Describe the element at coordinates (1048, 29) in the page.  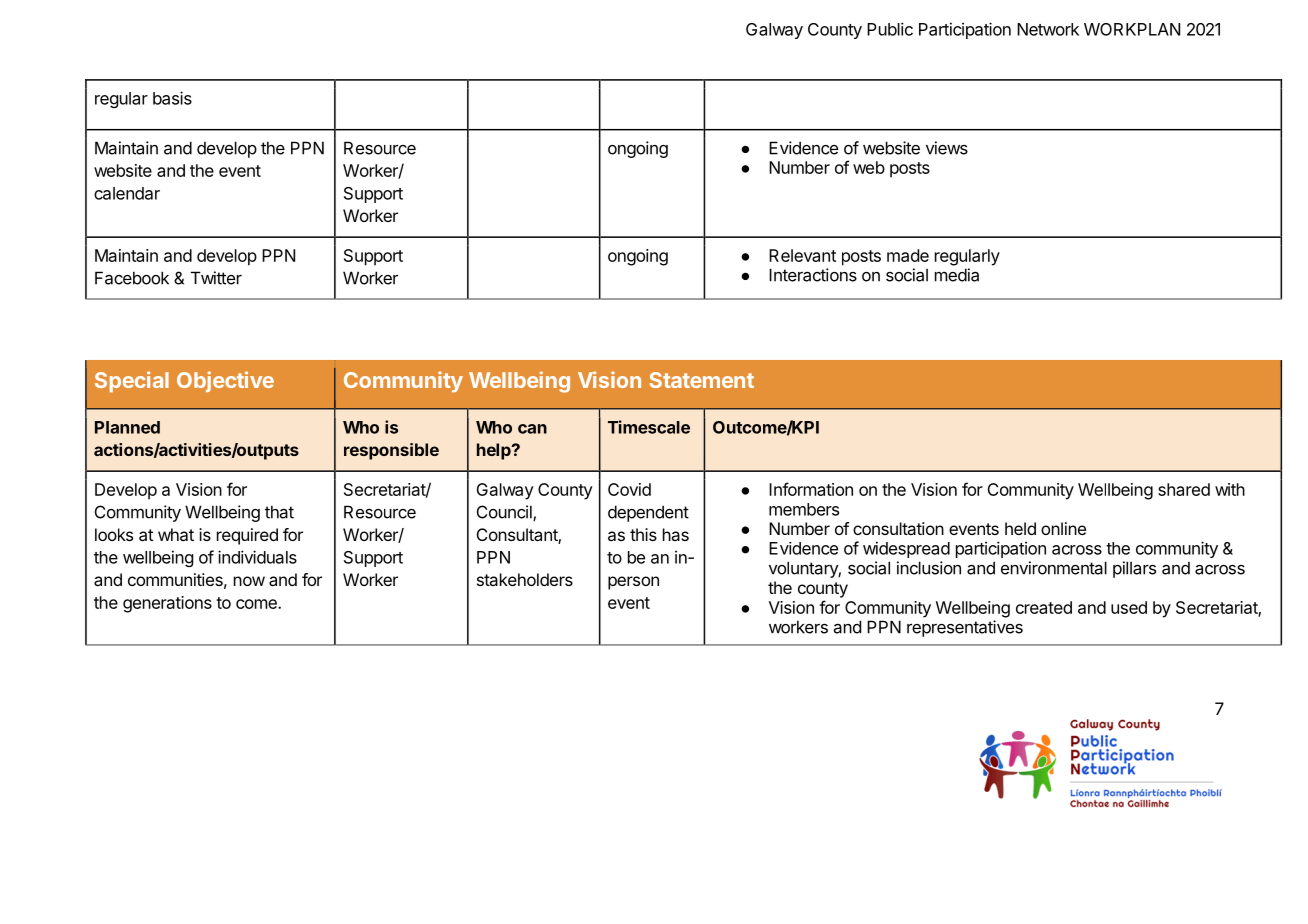
I see `Network` at that location.
